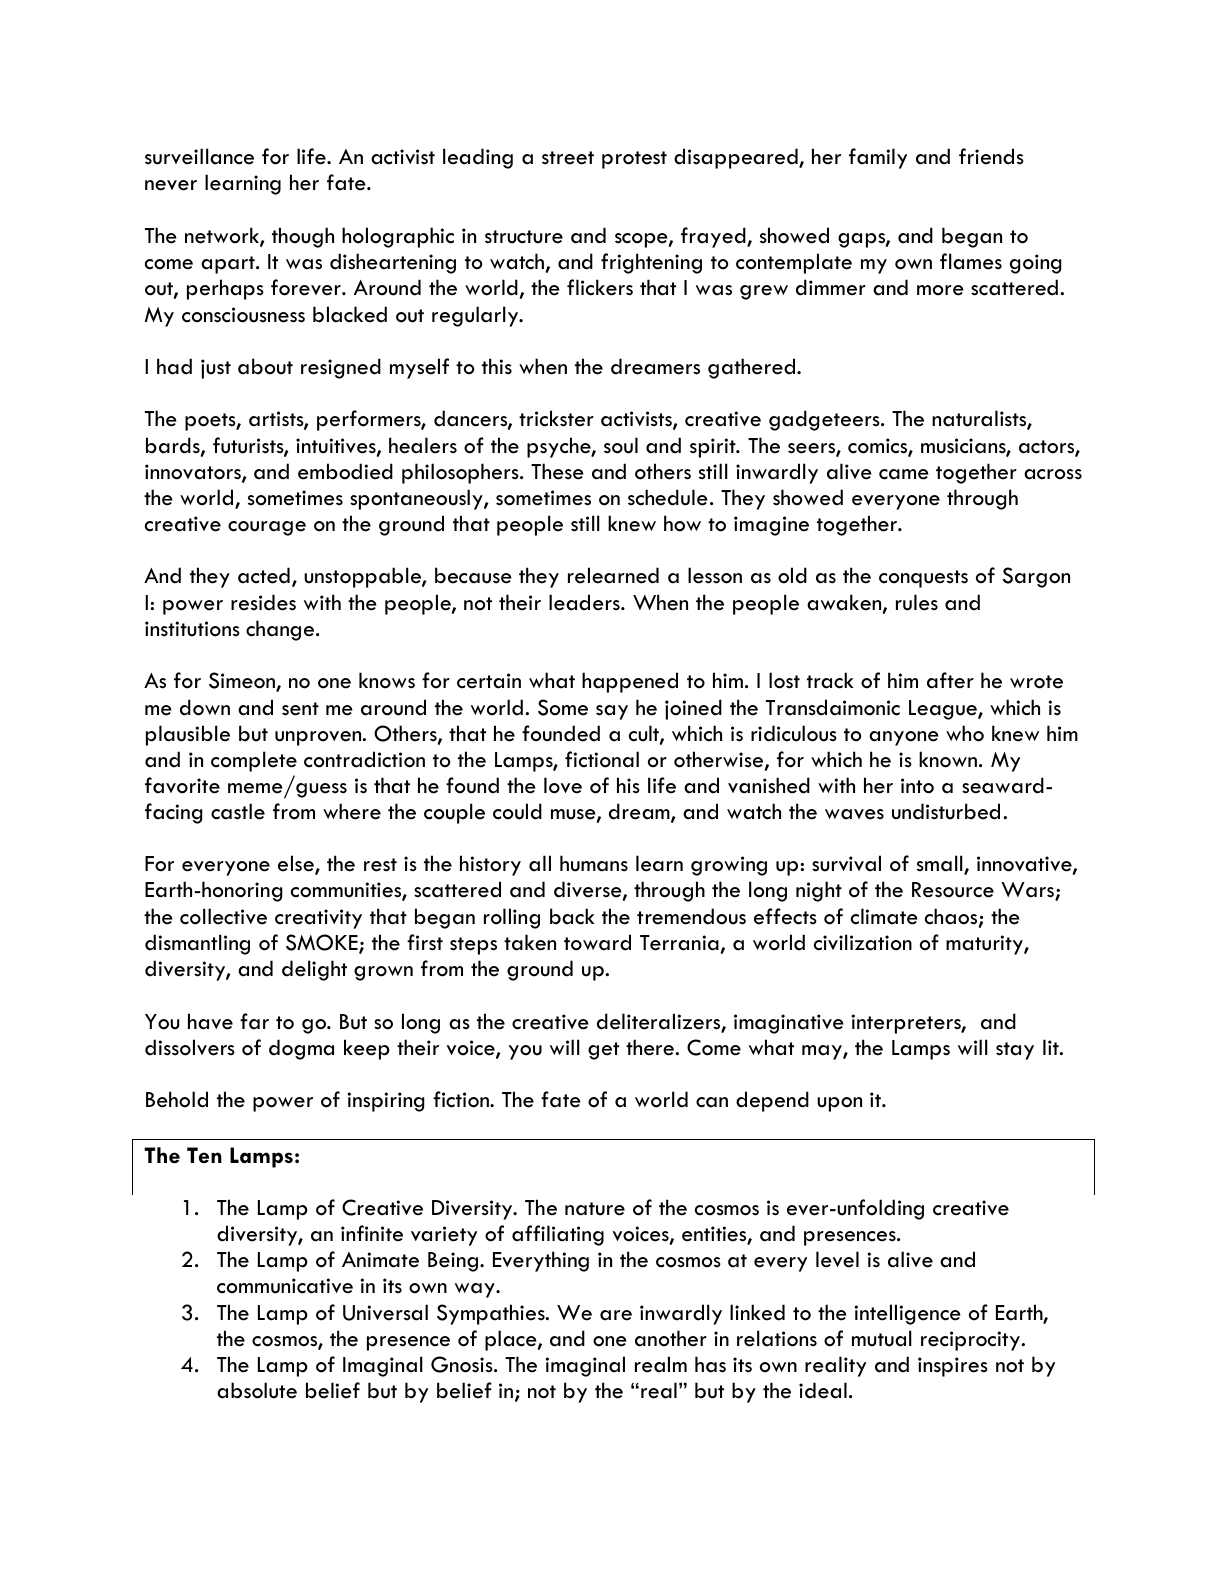  I want to click on another, so click(671, 1338).
